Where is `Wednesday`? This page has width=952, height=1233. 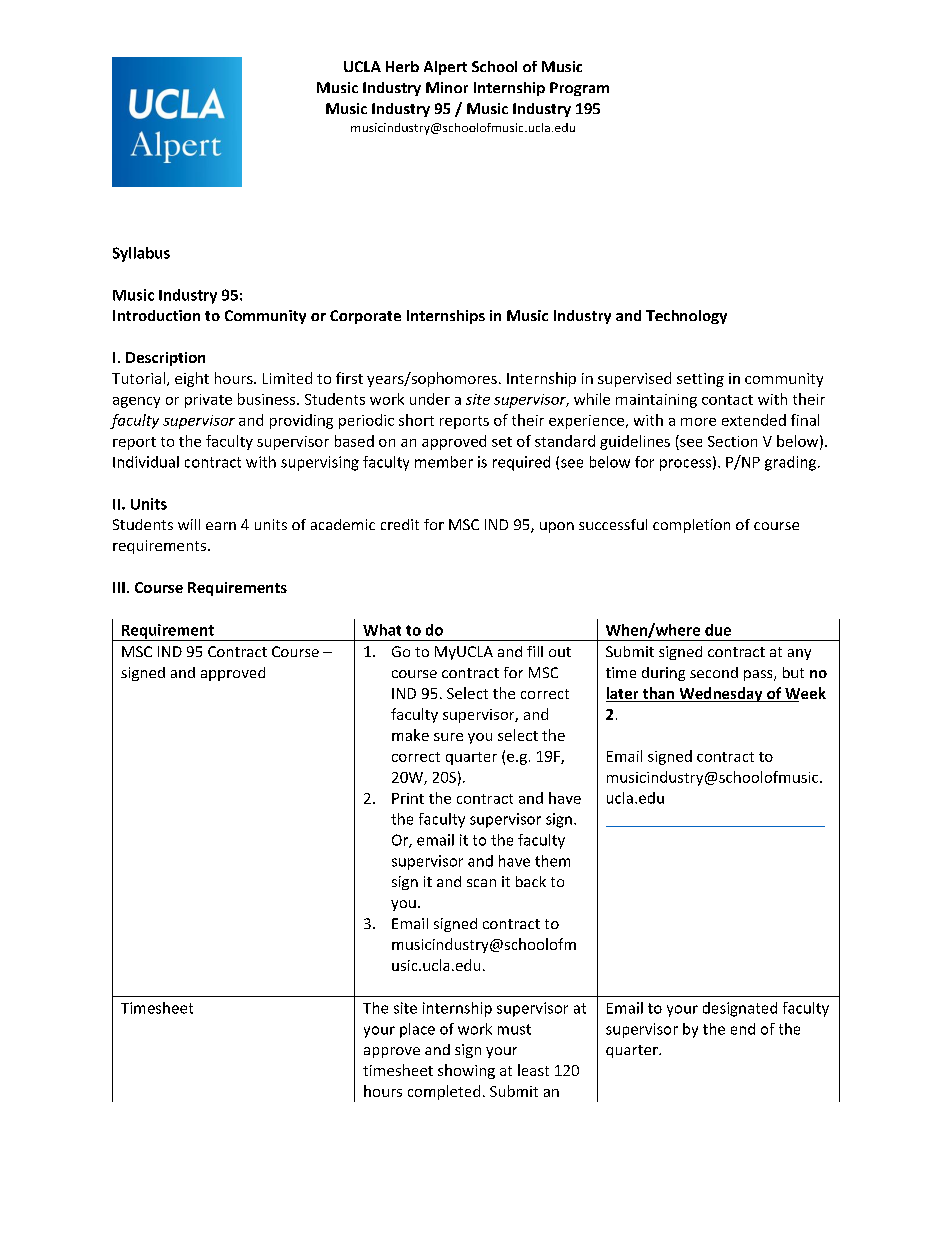 Wednesday is located at coordinates (721, 694).
